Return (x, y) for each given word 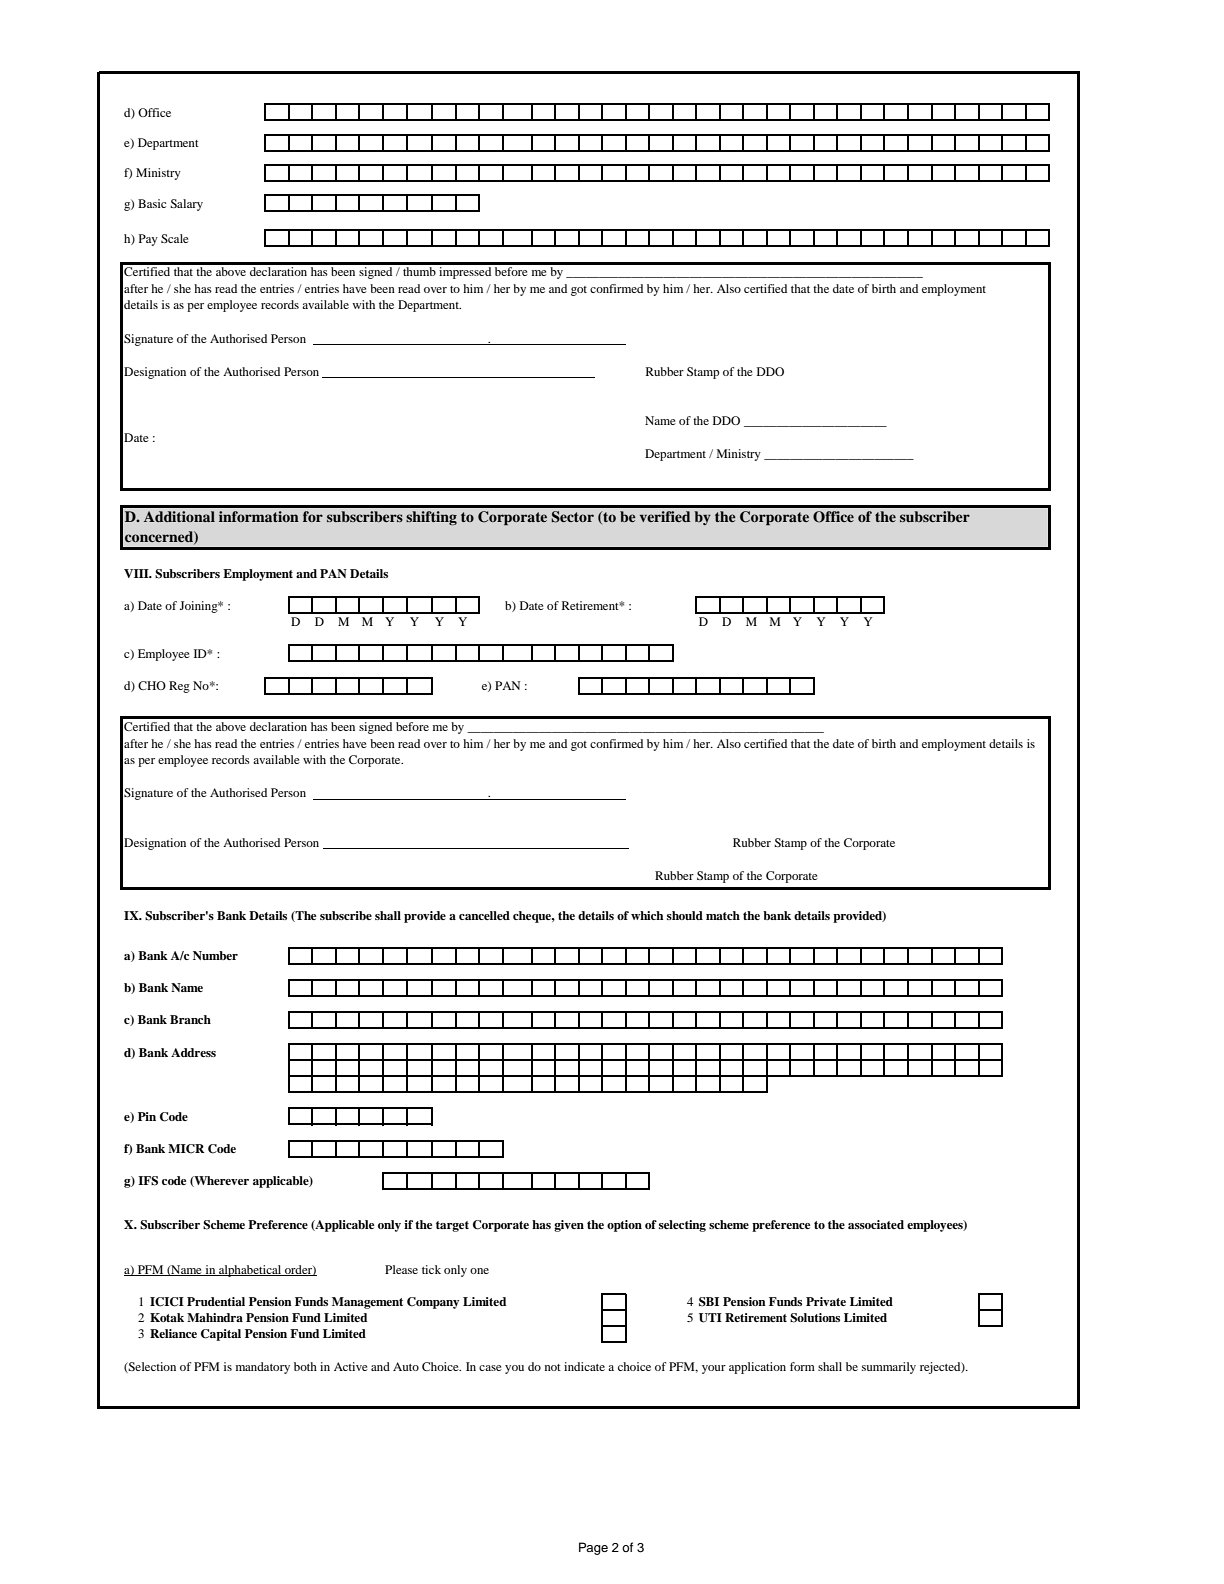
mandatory (263, 1368)
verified (665, 516)
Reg (179, 687)
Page (593, 1548)
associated (876, 1224)
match (723, 915)
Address (193, 1052)
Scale (175, 238)
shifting (431, 518)
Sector (572, 517)
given (569, 1226)
